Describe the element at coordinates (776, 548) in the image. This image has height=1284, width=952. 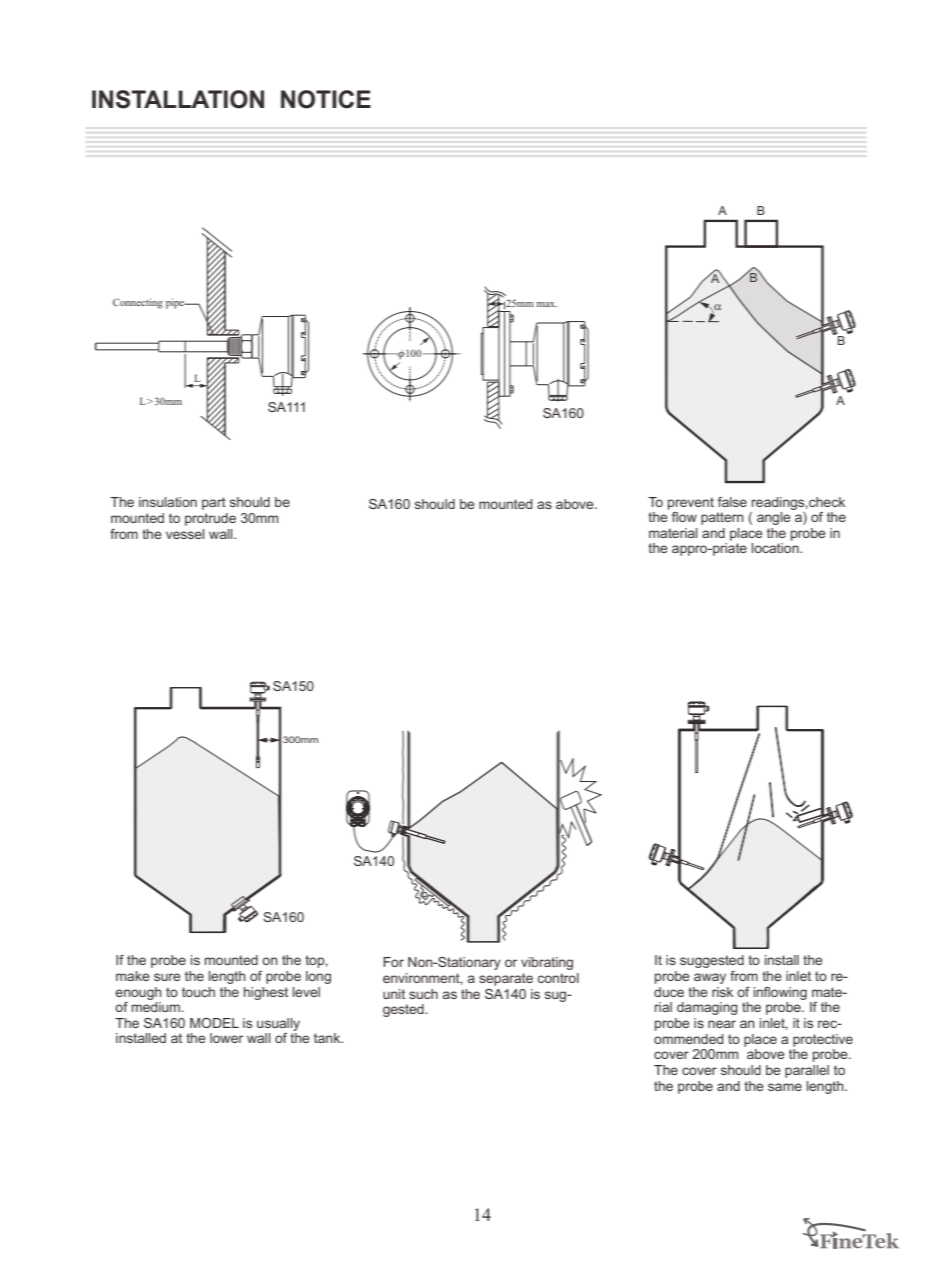
I see `location` at that location.
